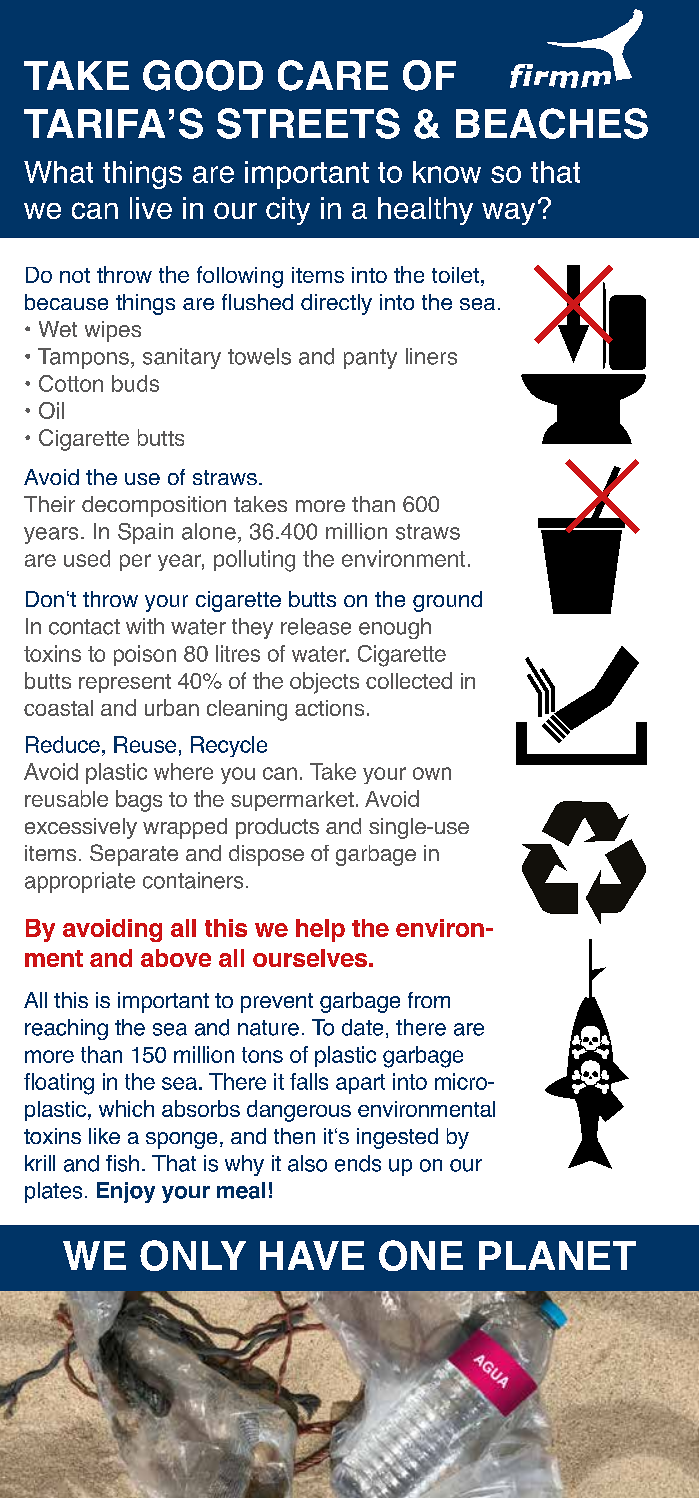  I want to click on represent, so click(125, 683).
